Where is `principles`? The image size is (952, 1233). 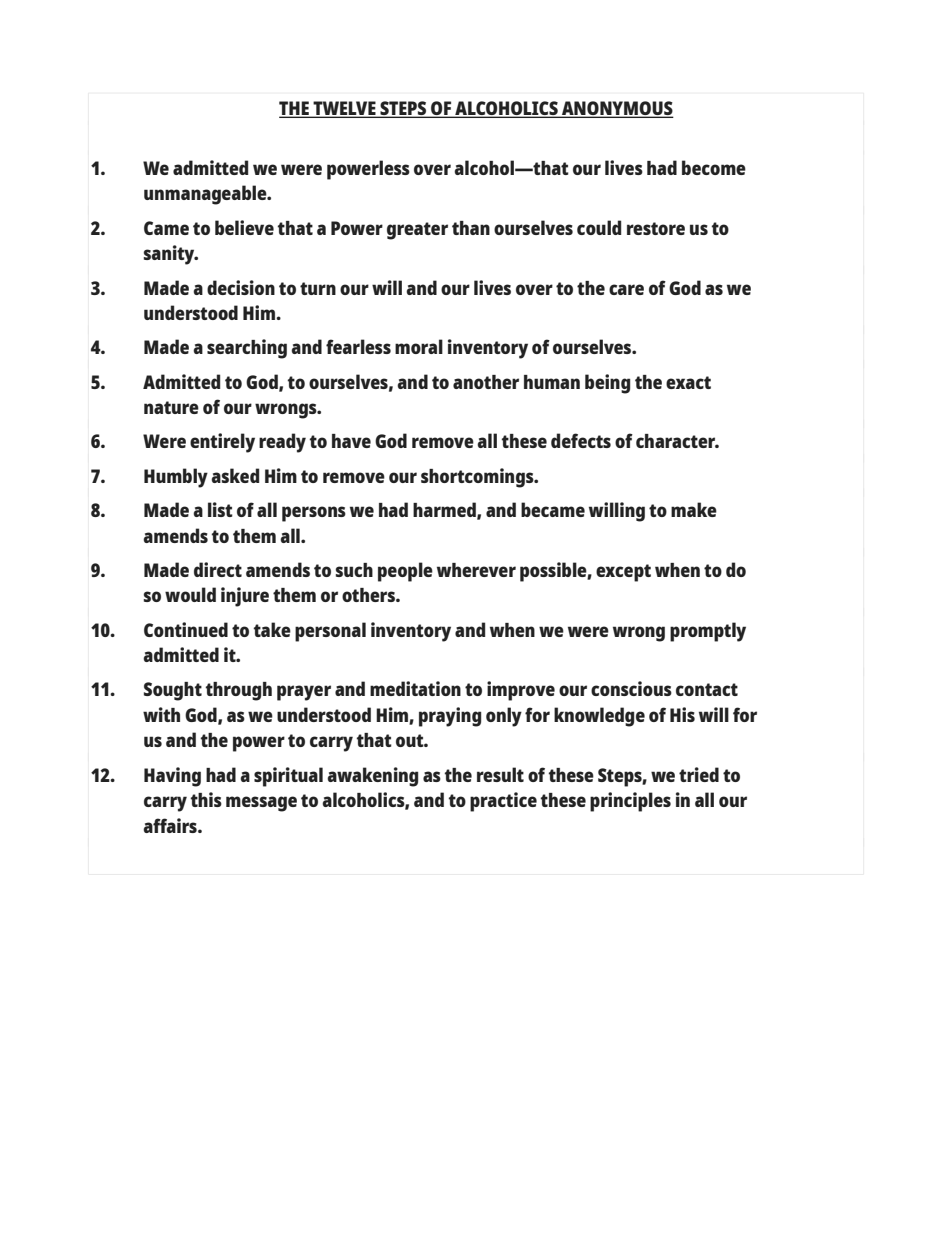 principles is located at coordinates (630, 802).
